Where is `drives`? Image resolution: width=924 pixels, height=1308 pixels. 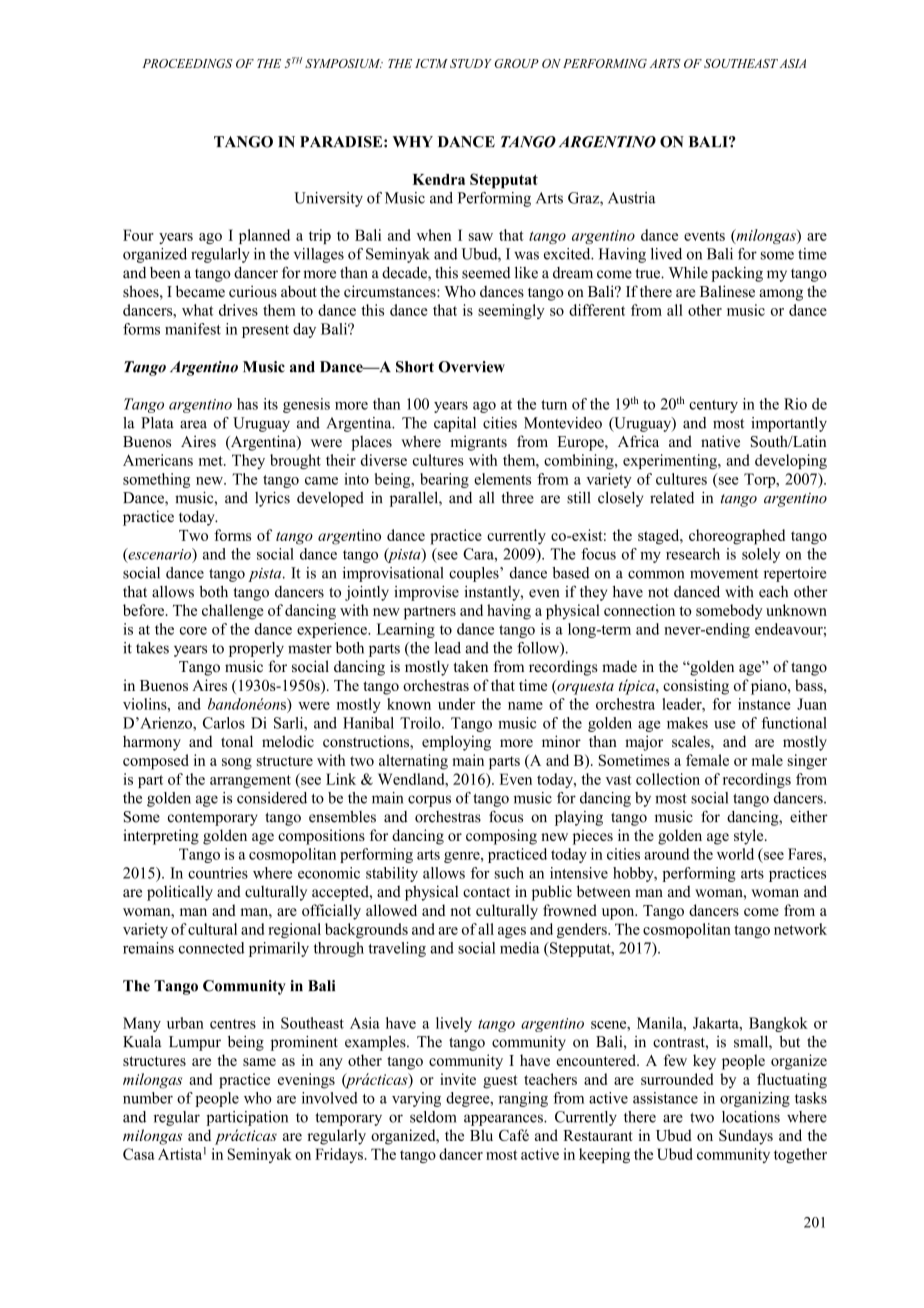 drives is located at coordinates (238, 310).
